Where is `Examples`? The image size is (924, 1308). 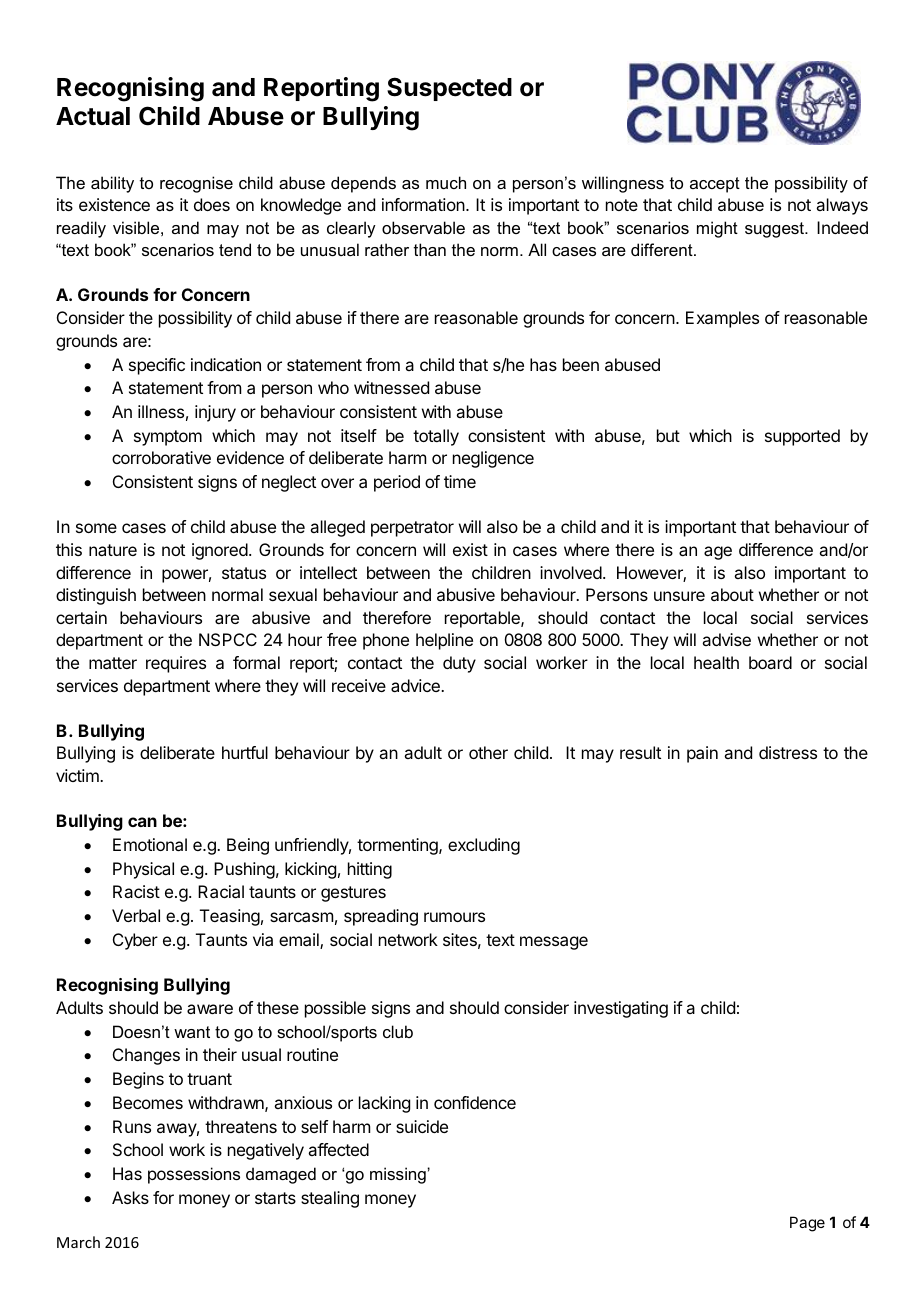 Examples is located at coordinates (722, 319).
